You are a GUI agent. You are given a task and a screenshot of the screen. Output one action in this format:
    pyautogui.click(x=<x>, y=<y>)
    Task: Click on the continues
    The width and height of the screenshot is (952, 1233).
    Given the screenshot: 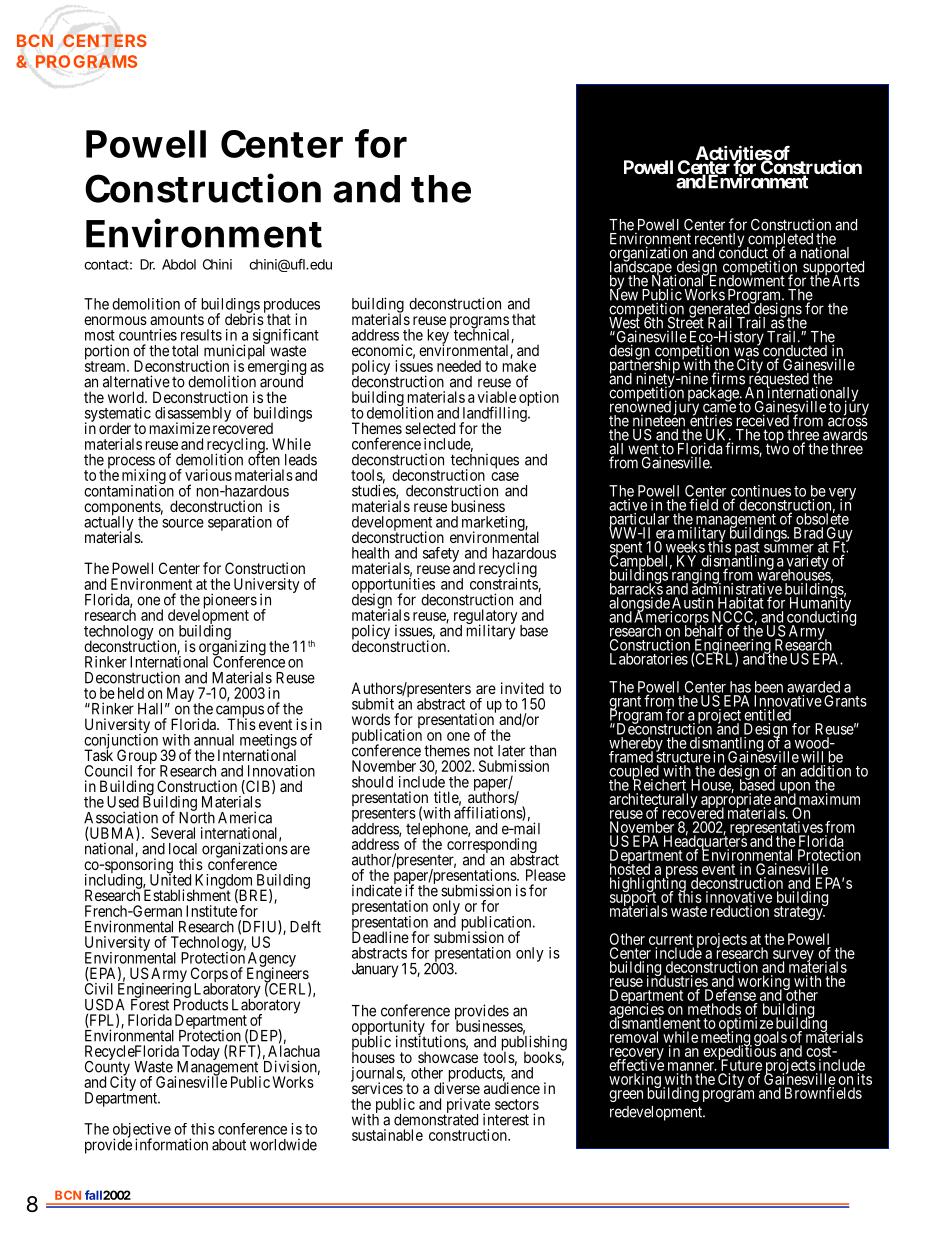 What is the action you would take?
    pyautogui.click(x=761, y=492)
